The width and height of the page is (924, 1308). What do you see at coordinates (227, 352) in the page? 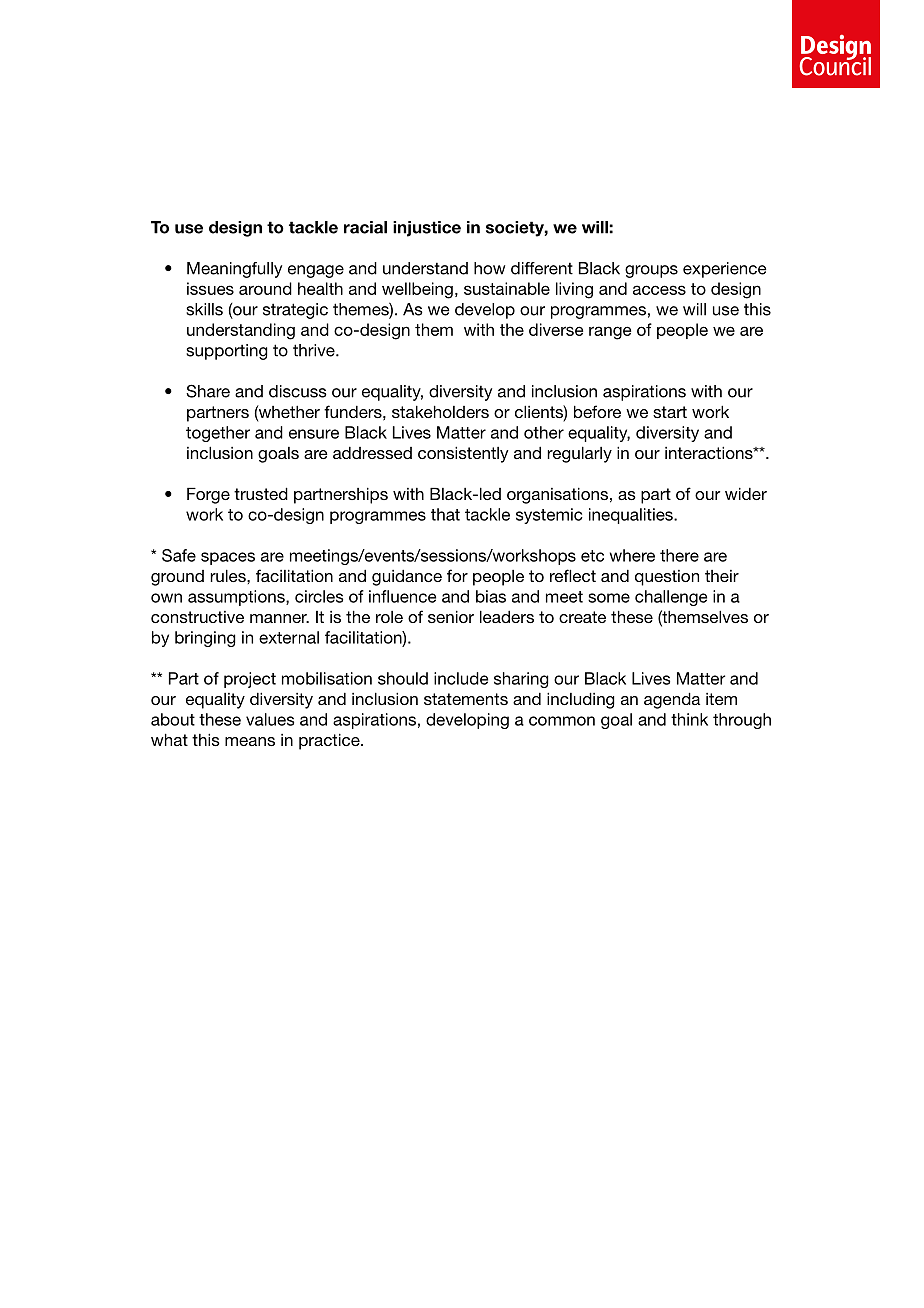
I see `supporting` at bounding box center [227, 352].
